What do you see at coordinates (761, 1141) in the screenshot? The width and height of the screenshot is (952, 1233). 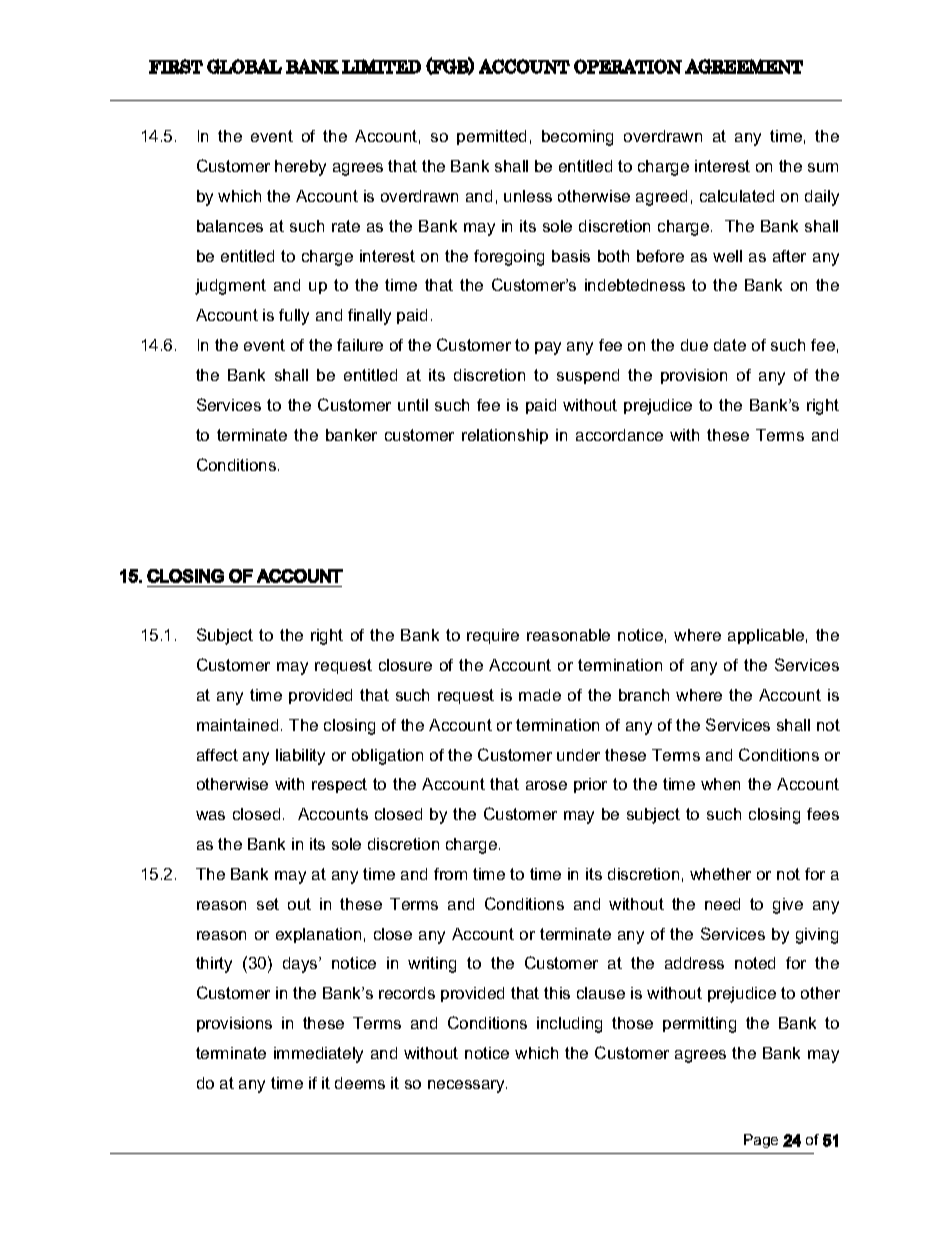 I see `Page` at bounding box center [761, 1141].
